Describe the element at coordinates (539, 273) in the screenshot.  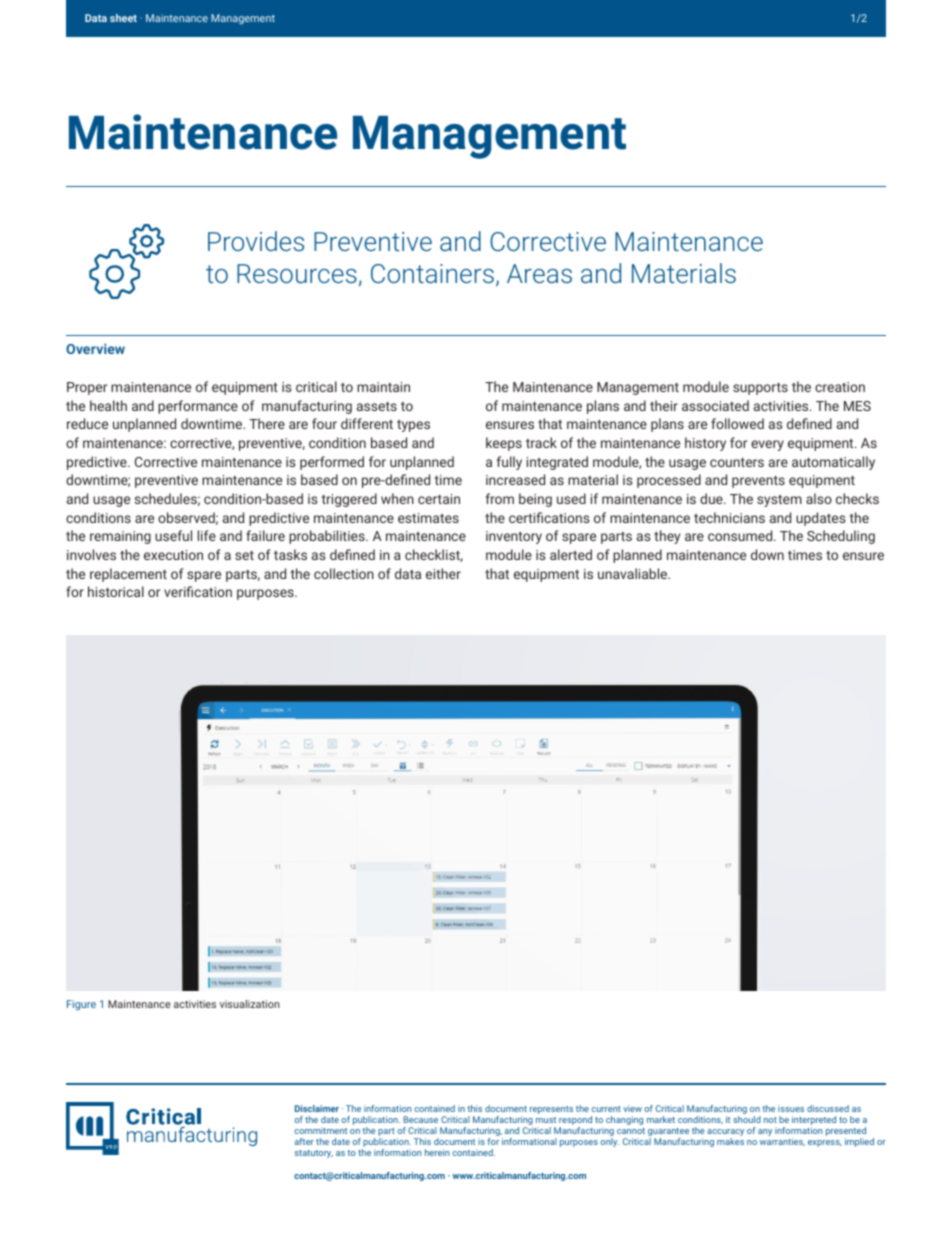
I see `Areas` at that location.
